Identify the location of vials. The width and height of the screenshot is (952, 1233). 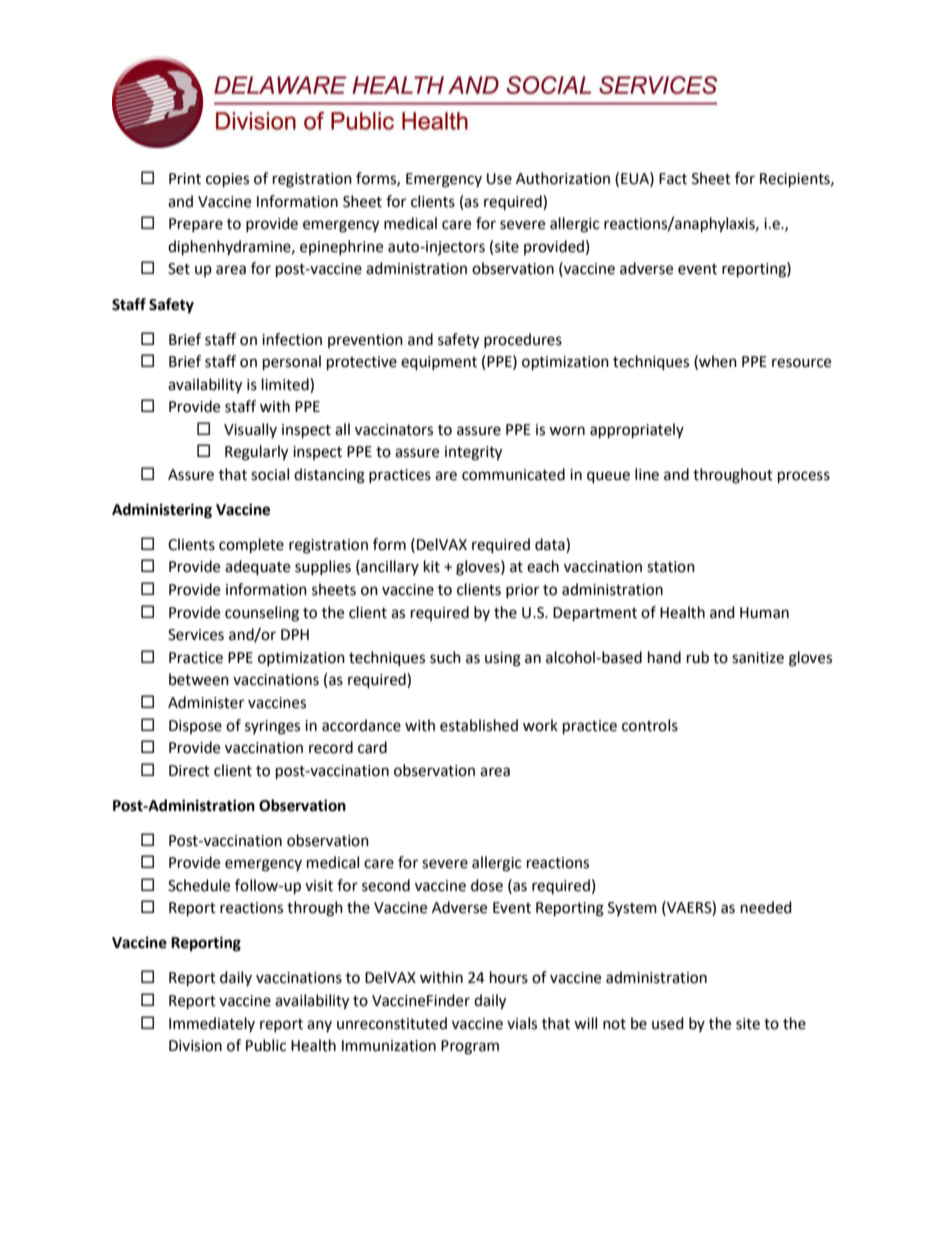
(522, 1023).
